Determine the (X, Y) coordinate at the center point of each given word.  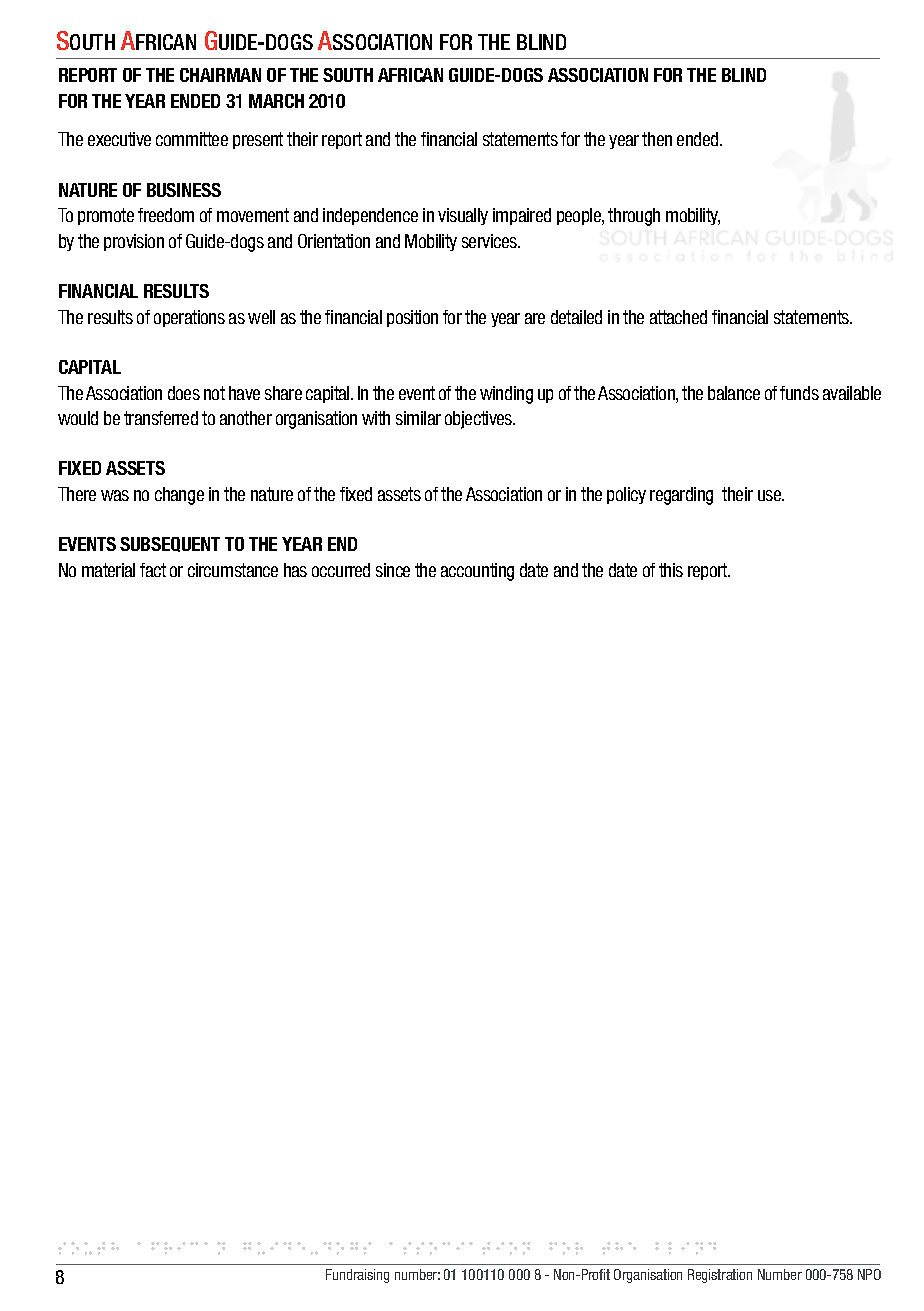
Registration (720, 1276)
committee (192, 139)
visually (463, 216)
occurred (341, 570)
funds (799, 393)
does (184, 393)
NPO (869, 1274)
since (393, 570)
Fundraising (357, 1276)
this (671, 570)
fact (153, 570)
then (657, 139)
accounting (477, 572)
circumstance (233, 570)
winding (506, 395)
